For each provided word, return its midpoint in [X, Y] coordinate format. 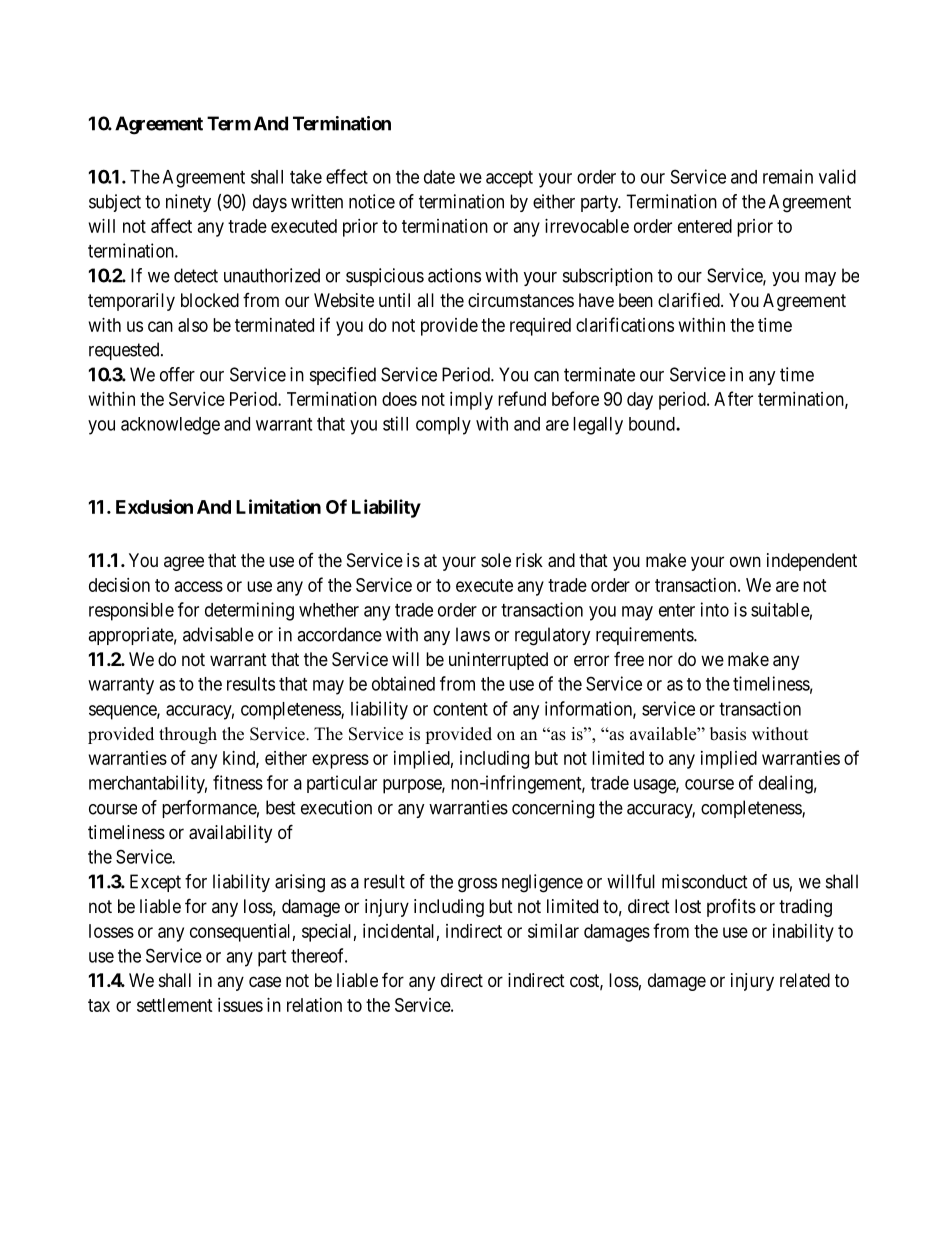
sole [496, 560]
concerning [553, 809]
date [439, 177]
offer [177, 374]
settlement [175, 1005]
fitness [238, 782]
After [733, 398]
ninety [188, 203]
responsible [131, 611]
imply [471, 401]
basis [728, 734]
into [715, 609]
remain [788, 176]
